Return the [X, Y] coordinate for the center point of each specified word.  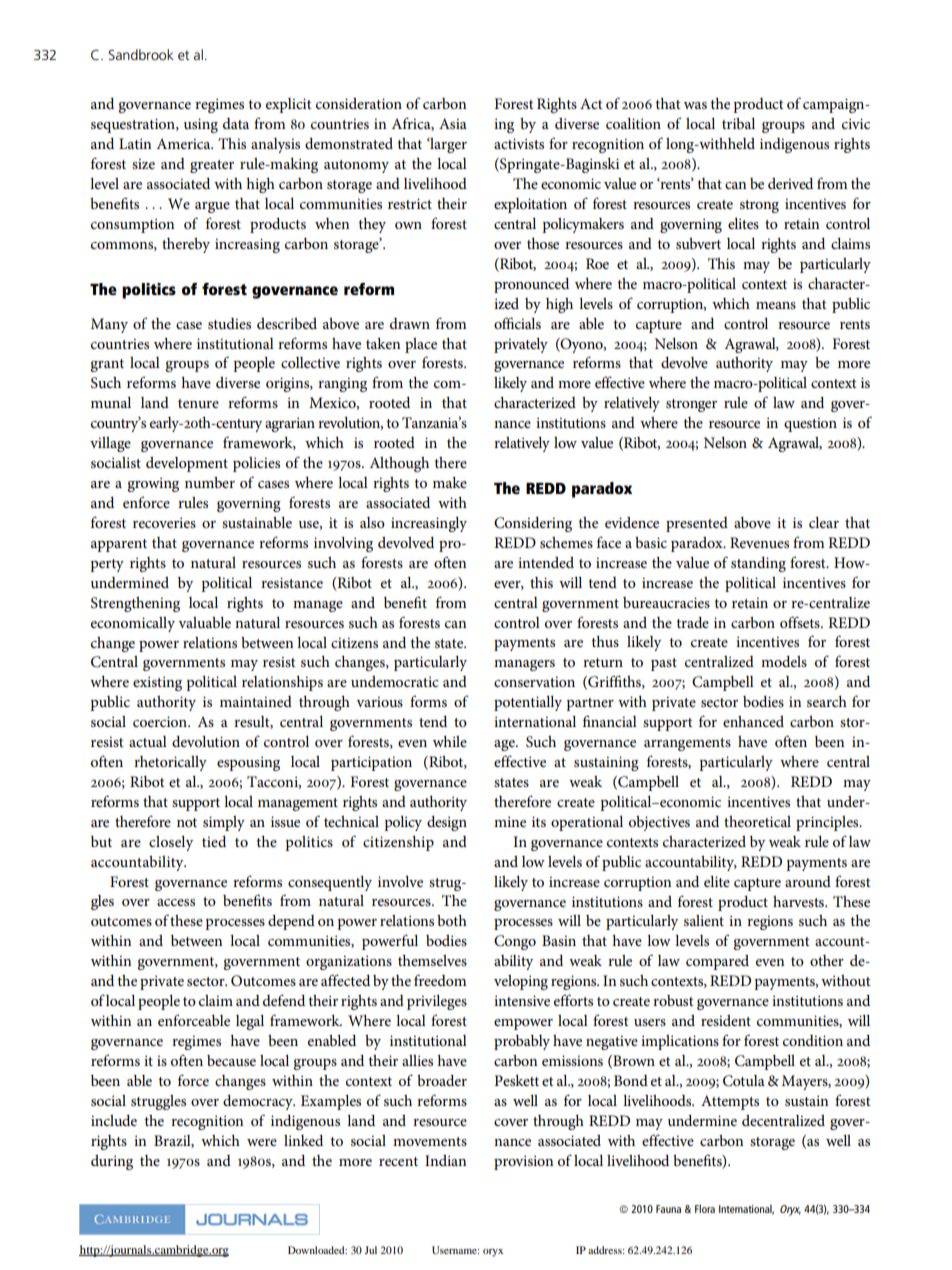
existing [157, 683]
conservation [534, 681]
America [184, 143]
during [112, 1162]
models [784, 661]
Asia [453, 123]
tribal [738, 123]
